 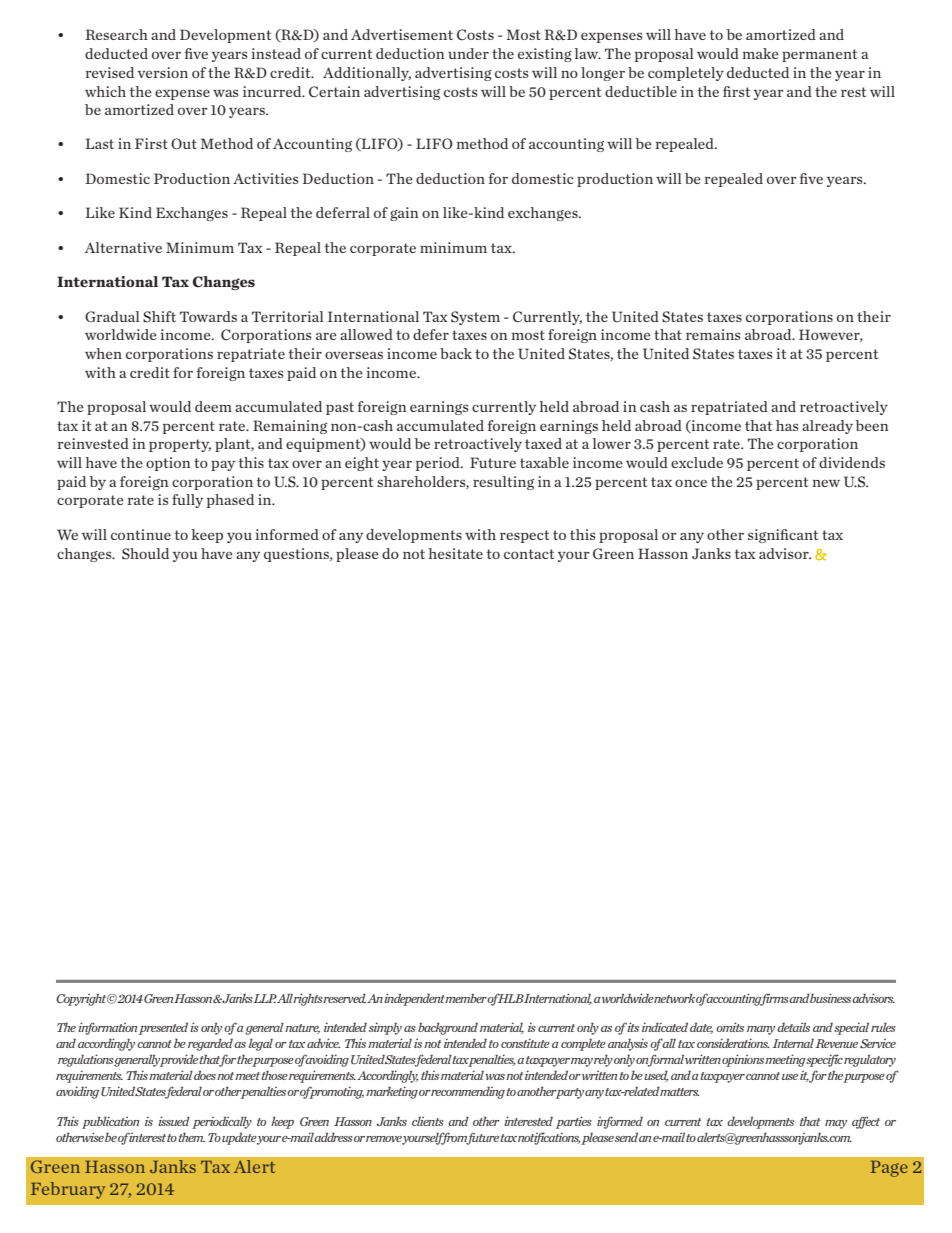 I want to click on permanent, so click(x=819, y=55).
